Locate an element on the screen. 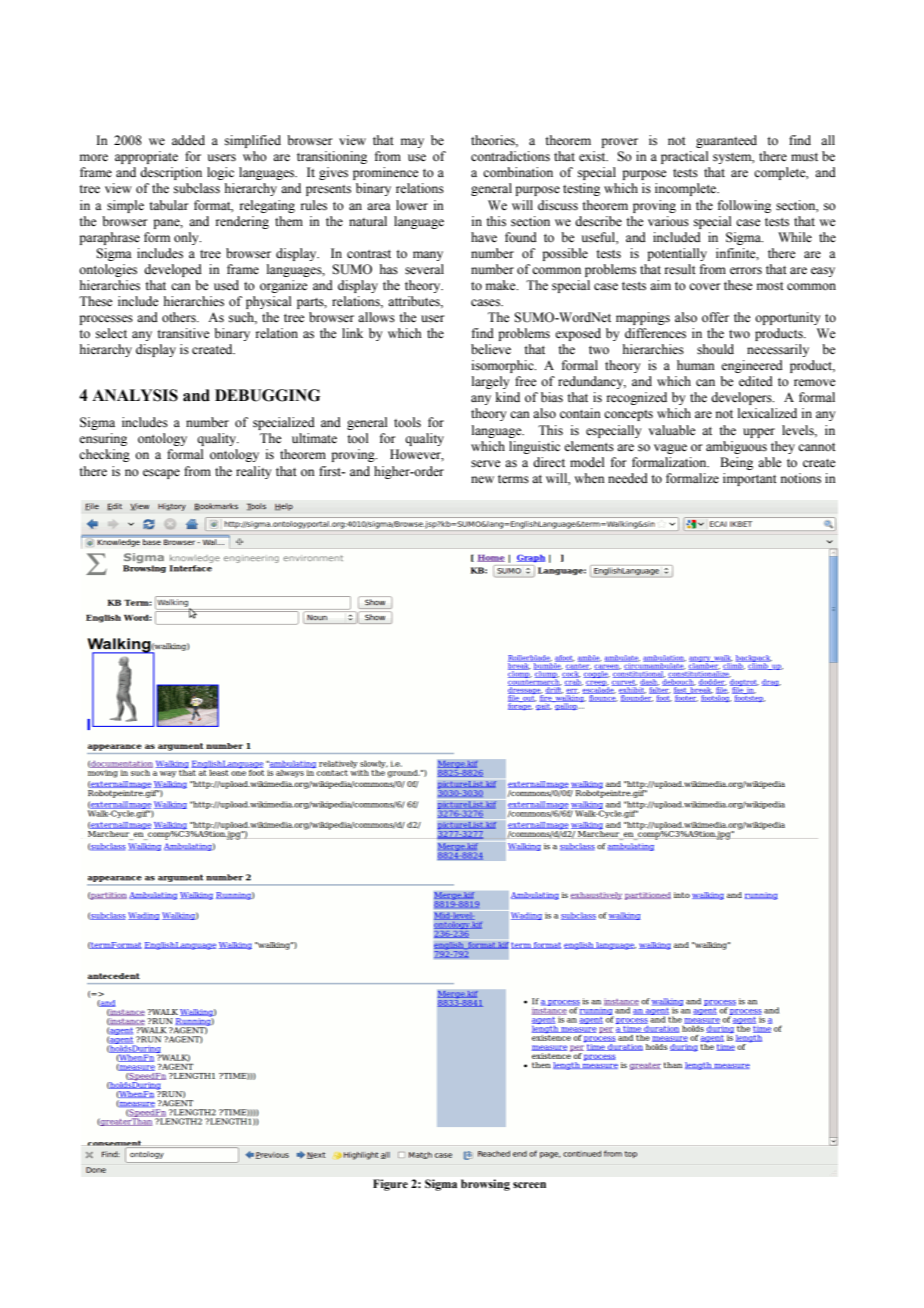 This screenshot has height=1308, width=924. browsing is located at coordinates (485, 1185).
